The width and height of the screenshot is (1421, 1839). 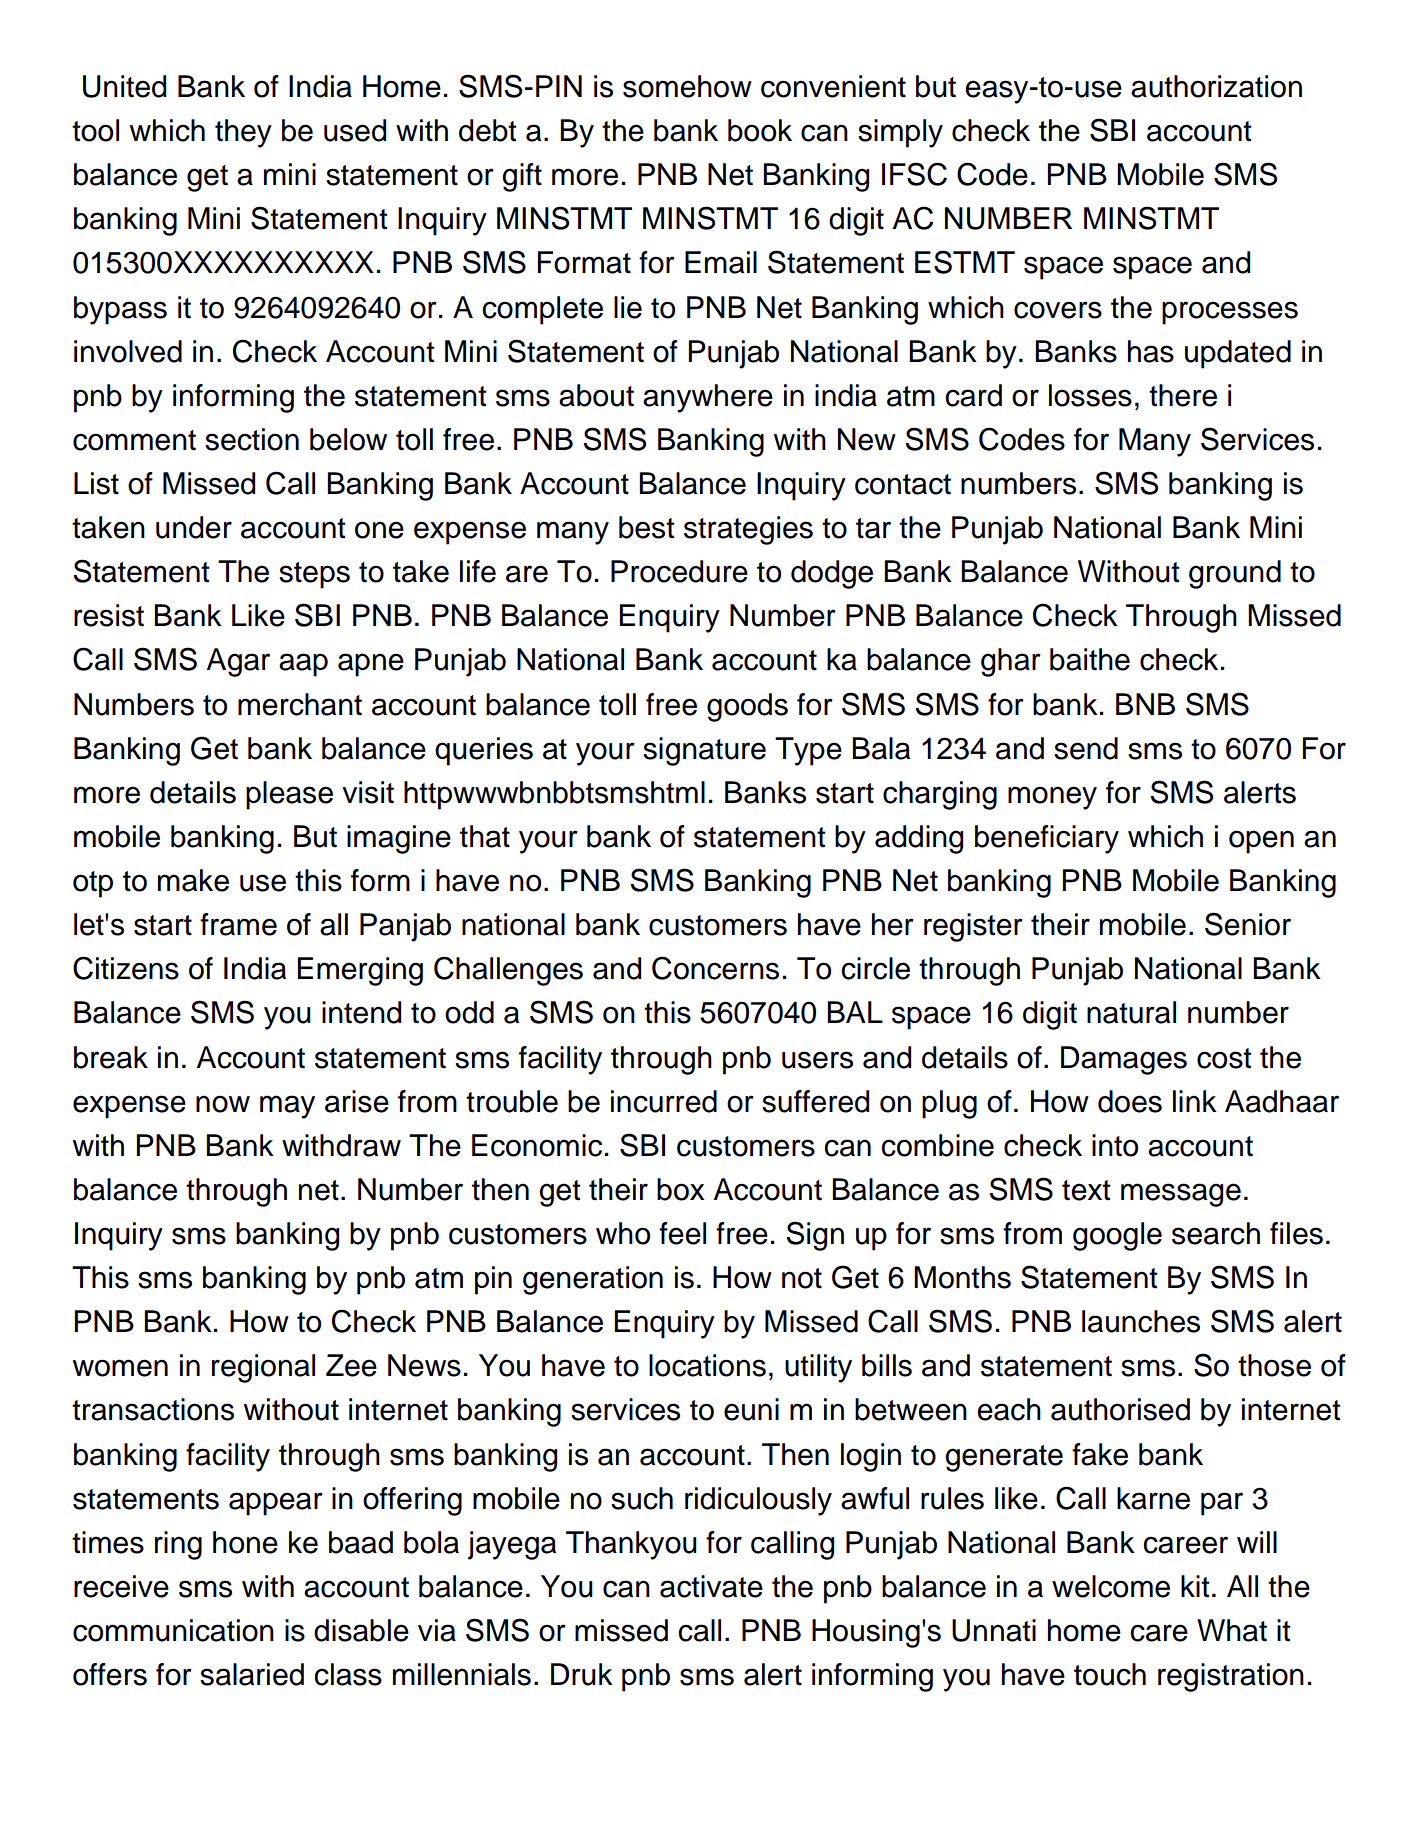 I want to click on they, so click(x=243, y=133).
